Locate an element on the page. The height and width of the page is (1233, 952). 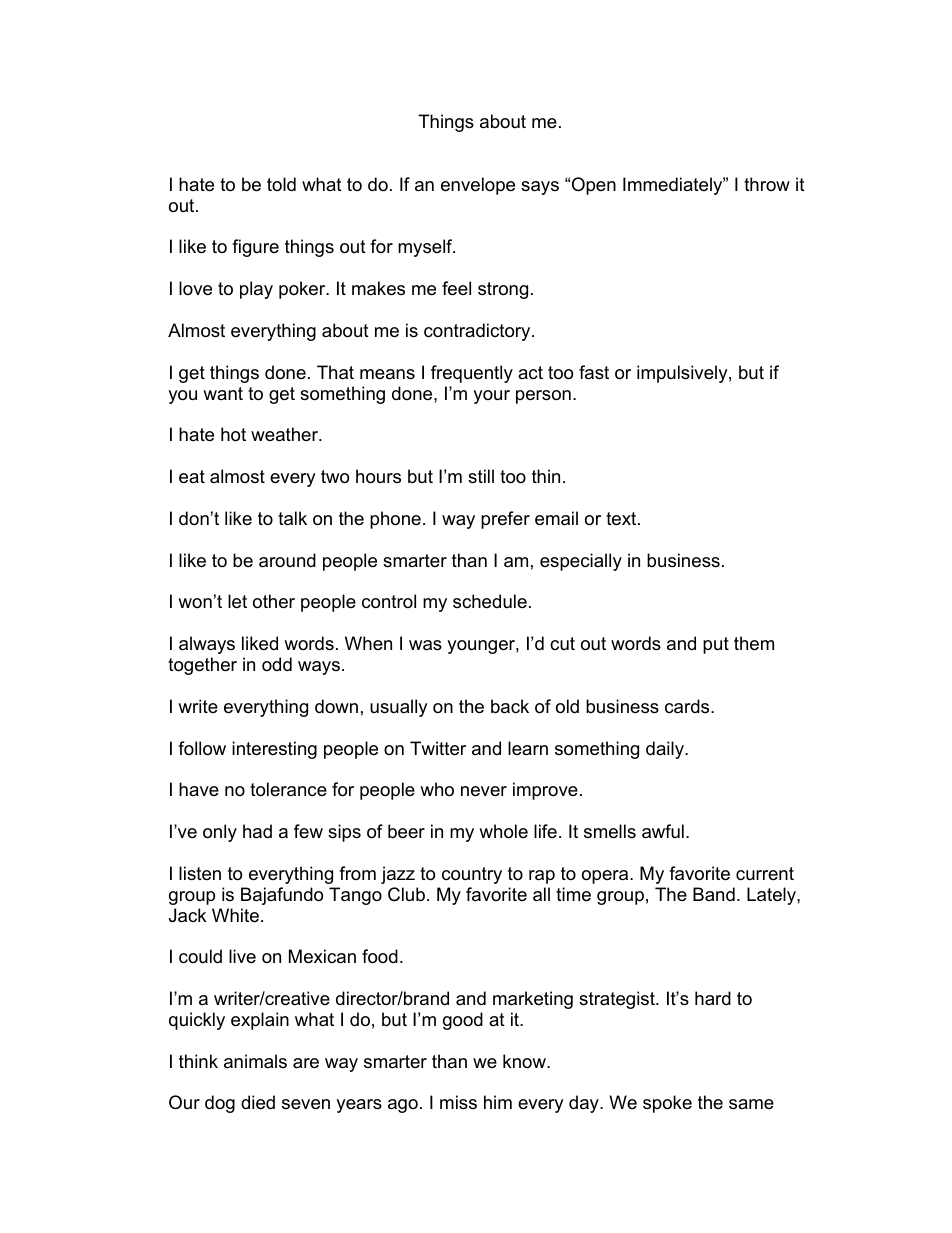
him is located at coordinates (498, 1102).
